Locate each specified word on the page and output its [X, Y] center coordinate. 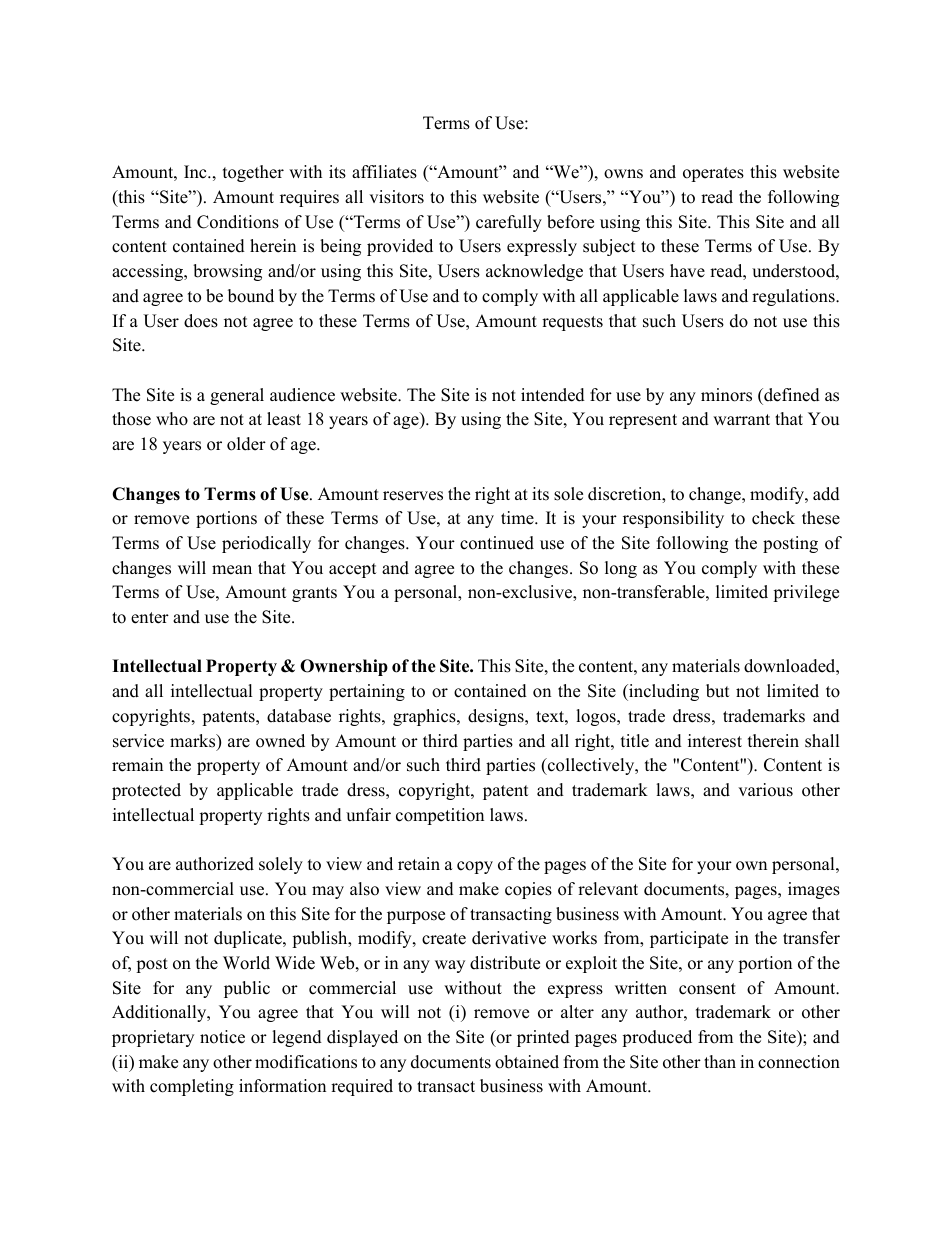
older [246, 444]
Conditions [238, 222]
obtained [527, 1062]
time [518, 518]
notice [222, 1037]
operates [713, 174]
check [773, 518]
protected [146, 791]
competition [440, 816]
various [765, 790]
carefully [509, 223]
